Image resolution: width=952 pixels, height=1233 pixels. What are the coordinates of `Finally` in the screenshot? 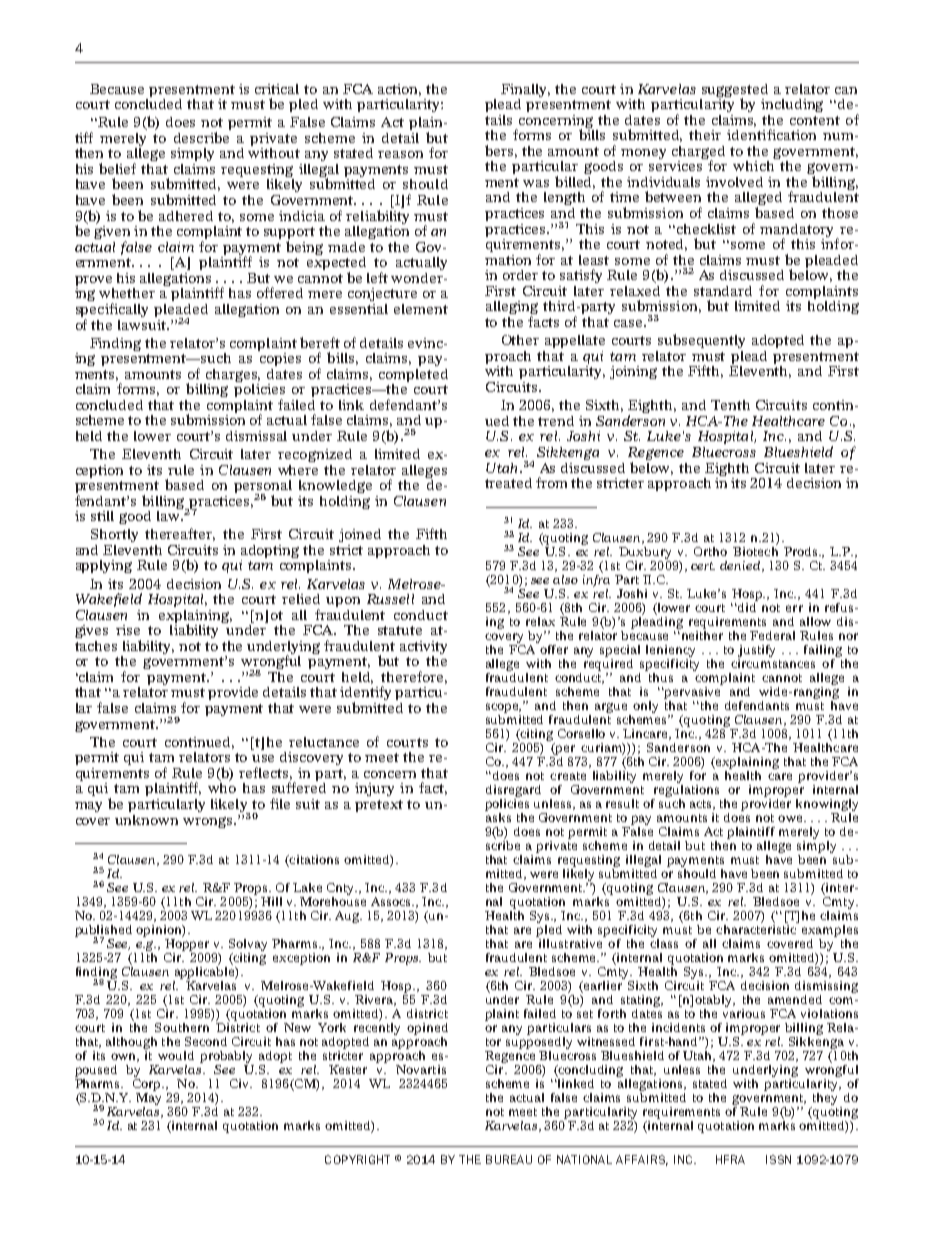 It's located at (525, 90).
